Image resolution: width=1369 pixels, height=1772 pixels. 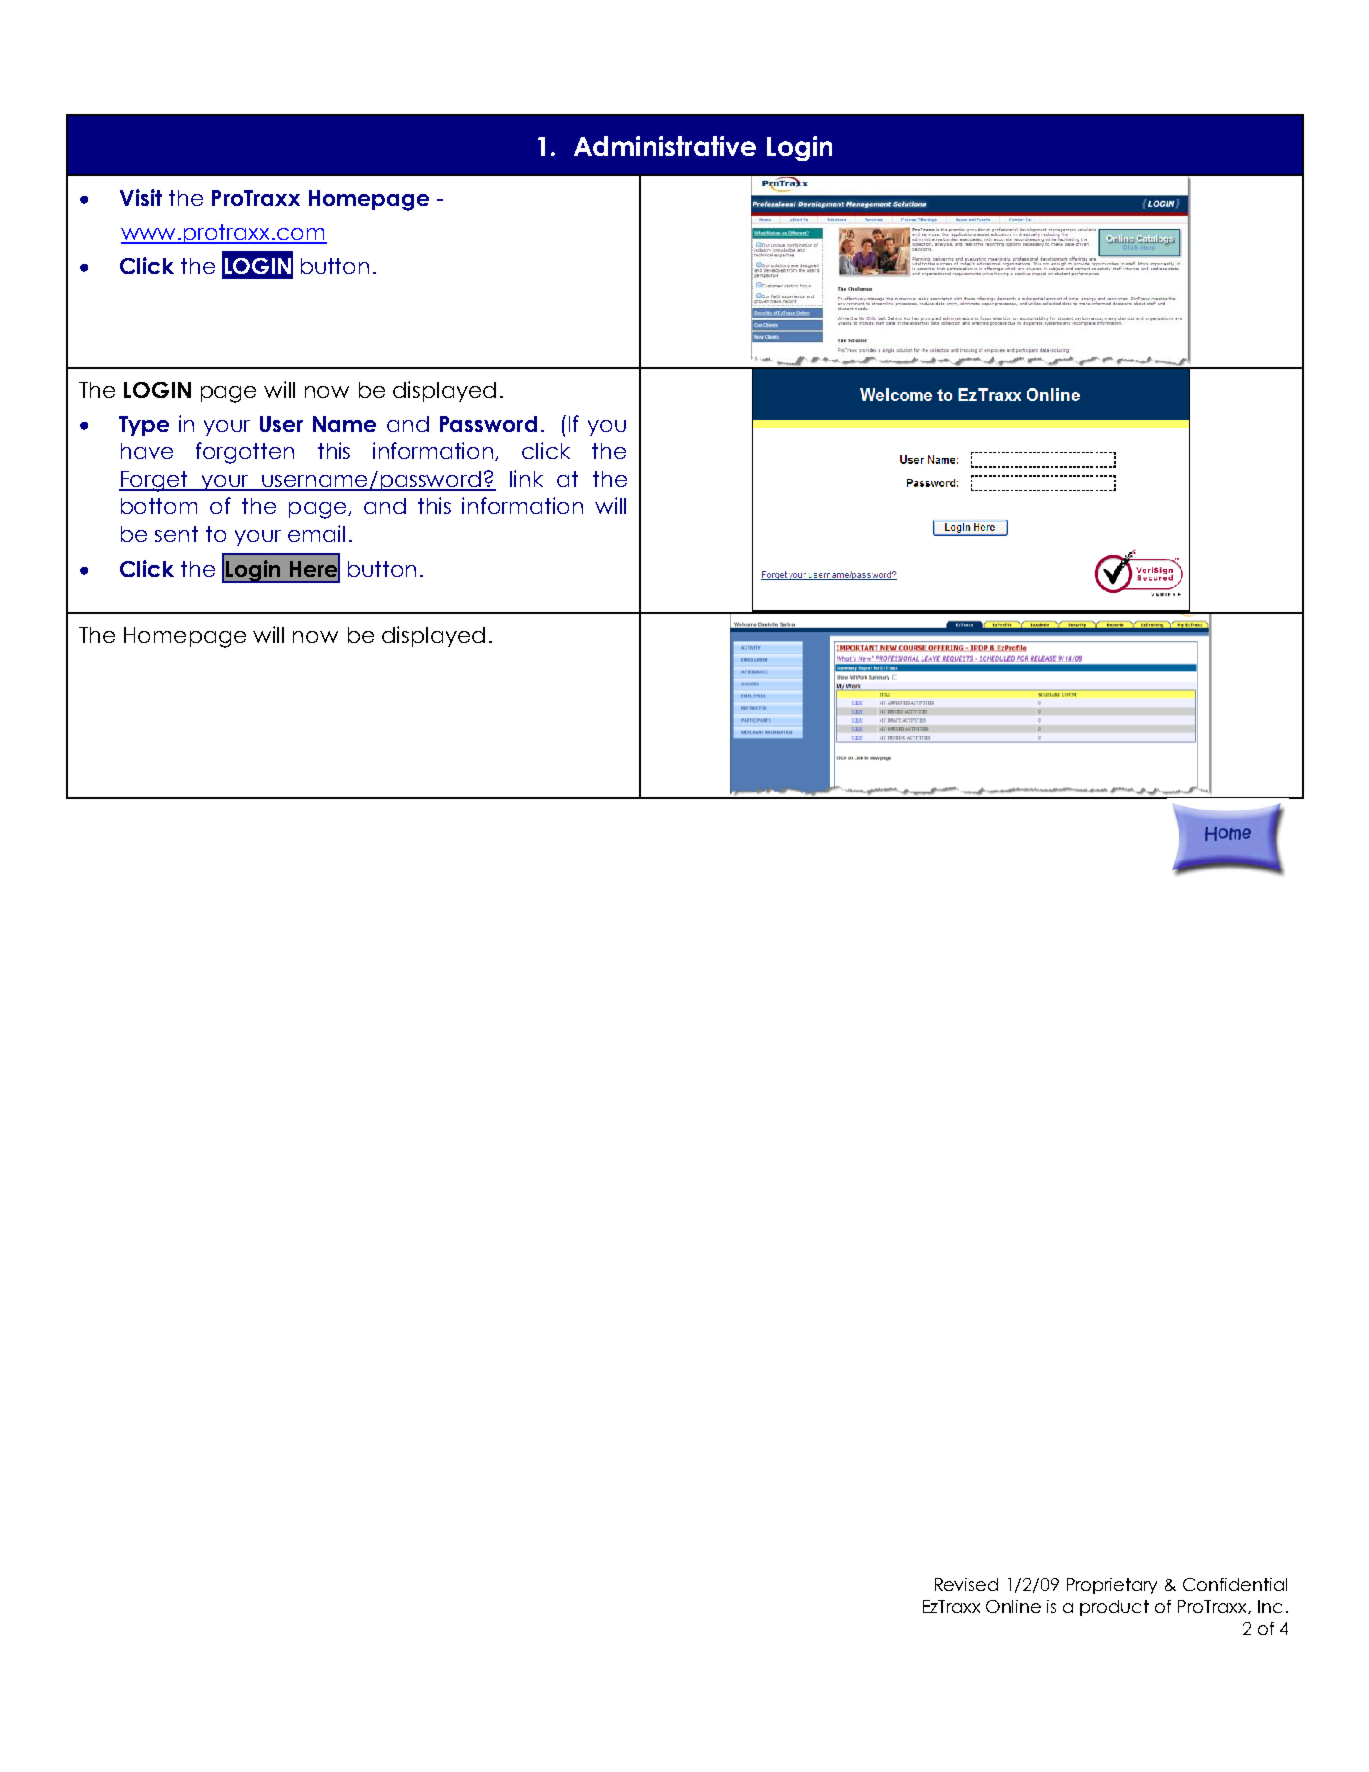 What do you see at coordinates (665, 146) in the page?
I see `Administrative` at bounding box center [665, 146].
